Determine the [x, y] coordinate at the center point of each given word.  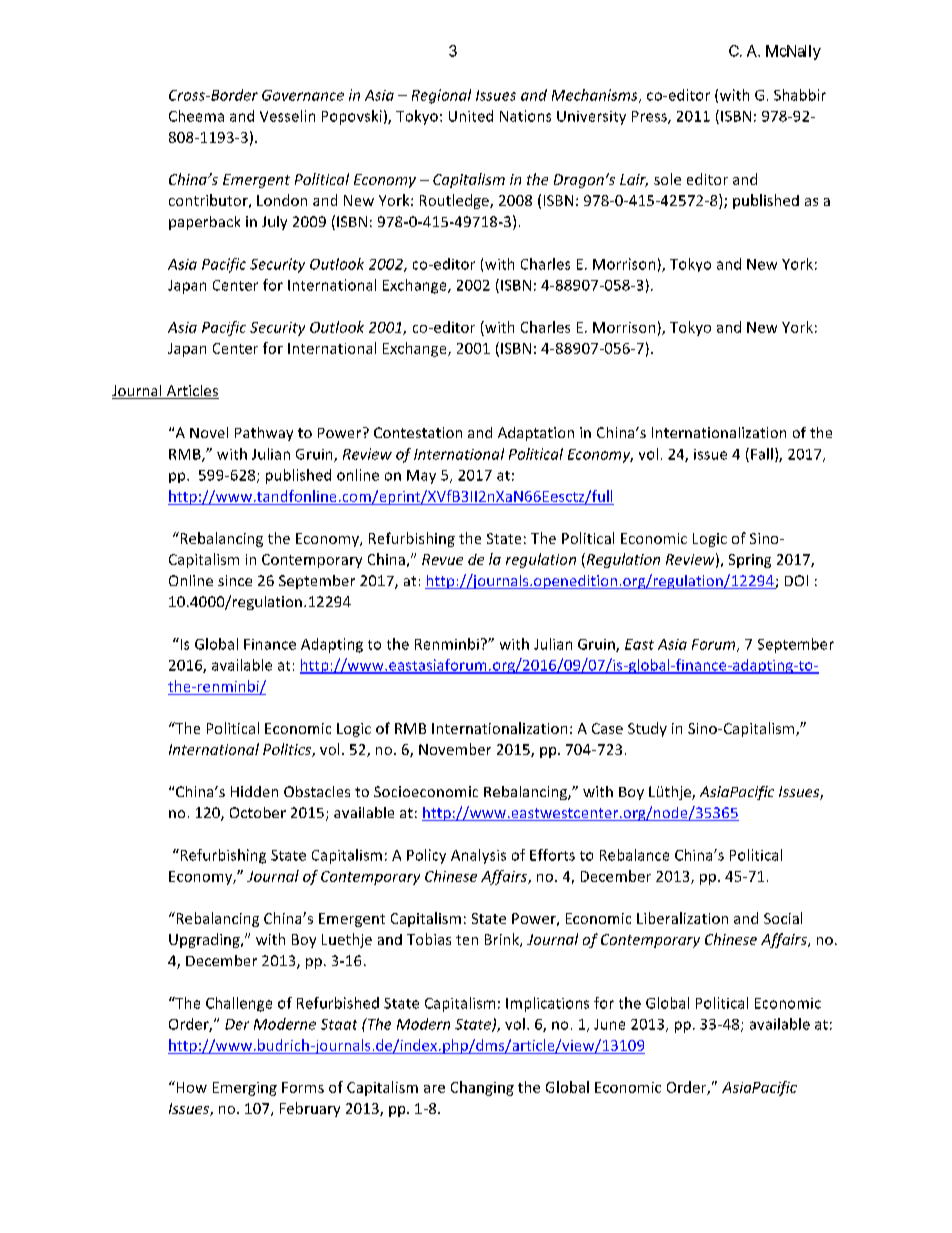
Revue [442, 559]
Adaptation [536, 434]
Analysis [478, 856]
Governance [303, 95]
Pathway [264, 434]
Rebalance [634, 855]
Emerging [245, 1089]
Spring [750, 561]
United [471, 116]
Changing [482, 1088]
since [235, 580]
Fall [762, 454]
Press [650, 117]
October [258, 812]
